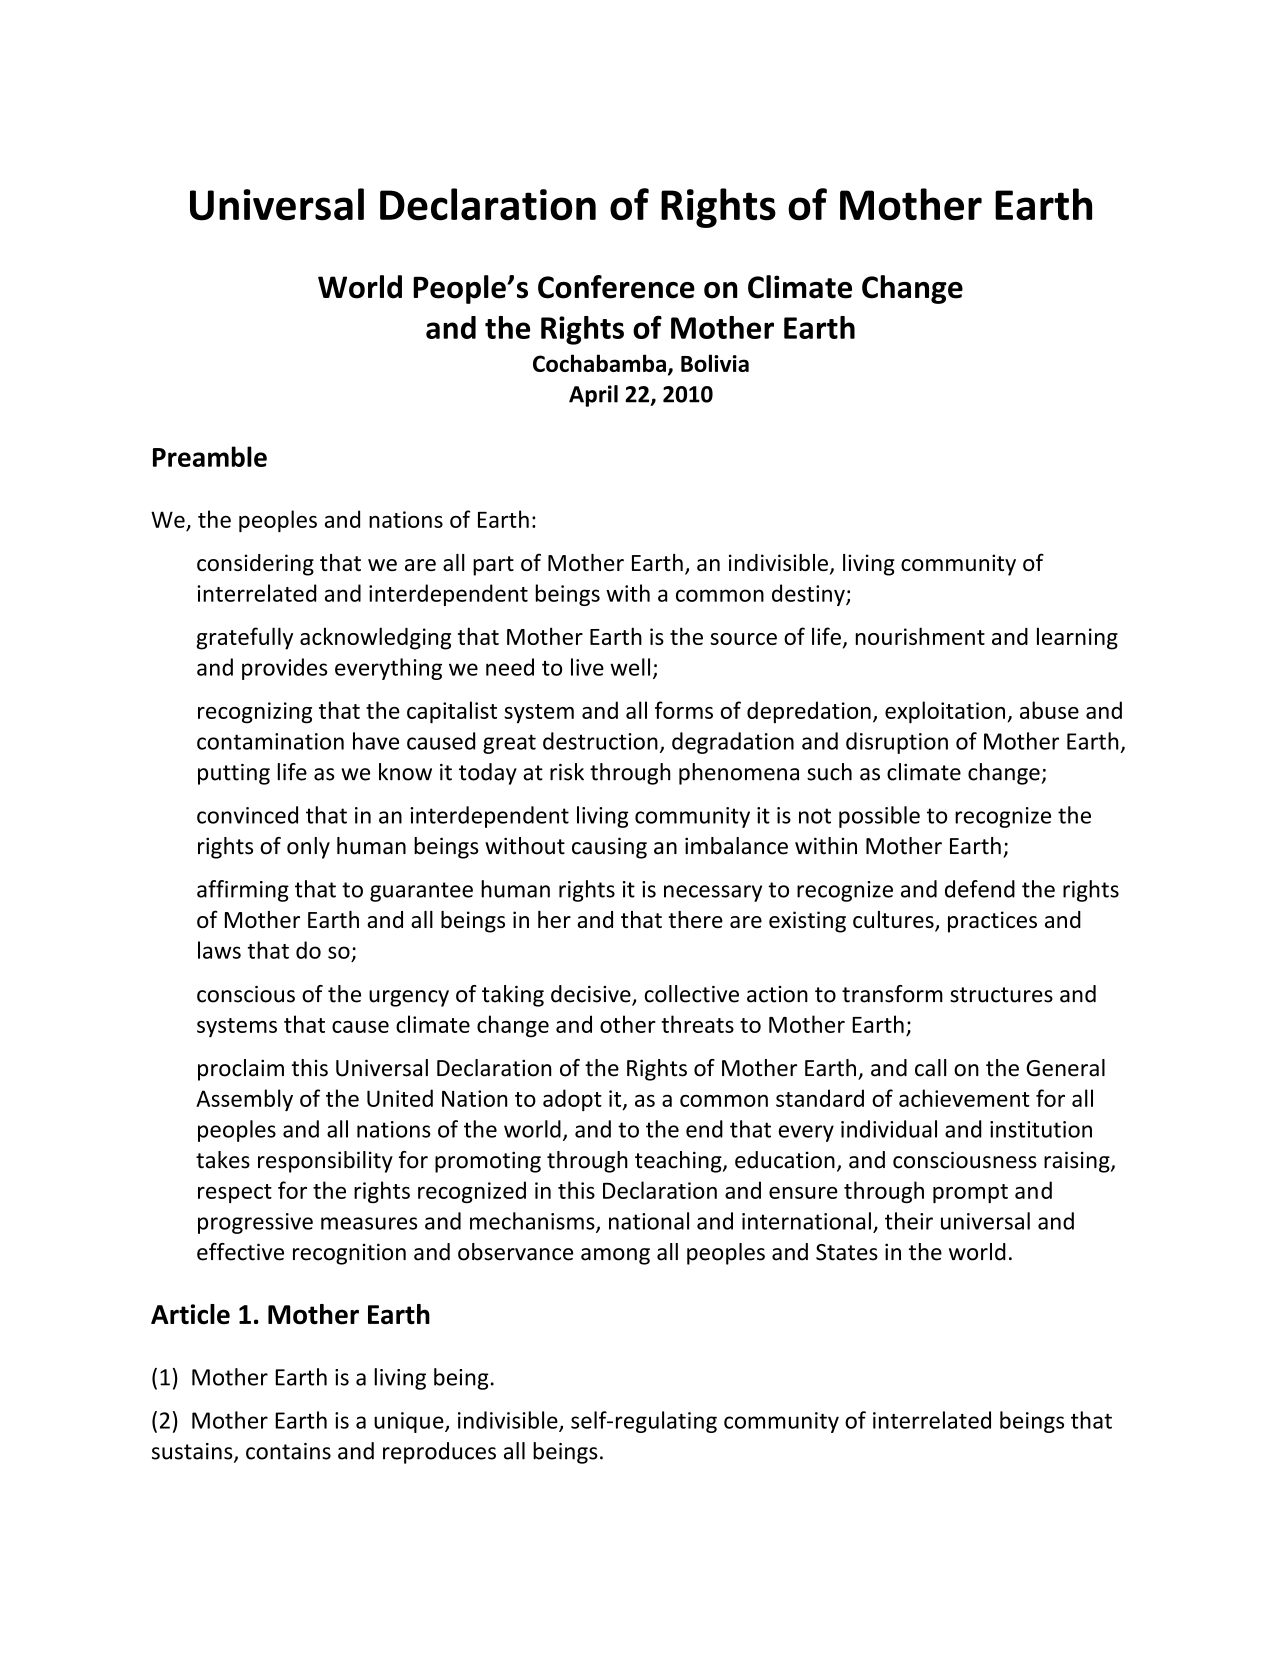 This screenshot has height=1659, width=1282. What do you see at coordinates (847, 1252) in the screenshot?
I see `States` at bounding box center [847, 1252].
